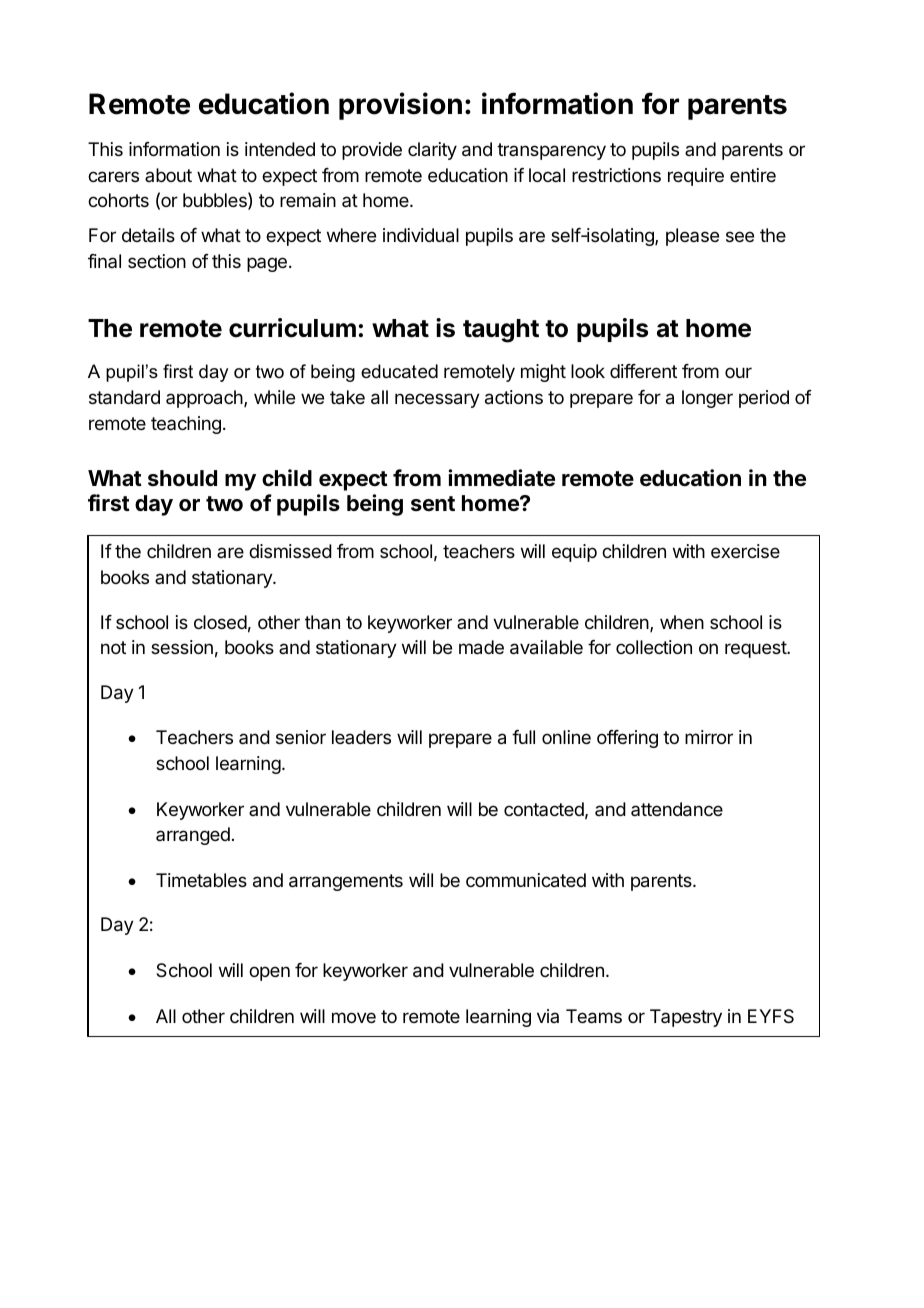  Describe the element at coordinates (433, 503) in the screenshot. I see `sent` at that location.
